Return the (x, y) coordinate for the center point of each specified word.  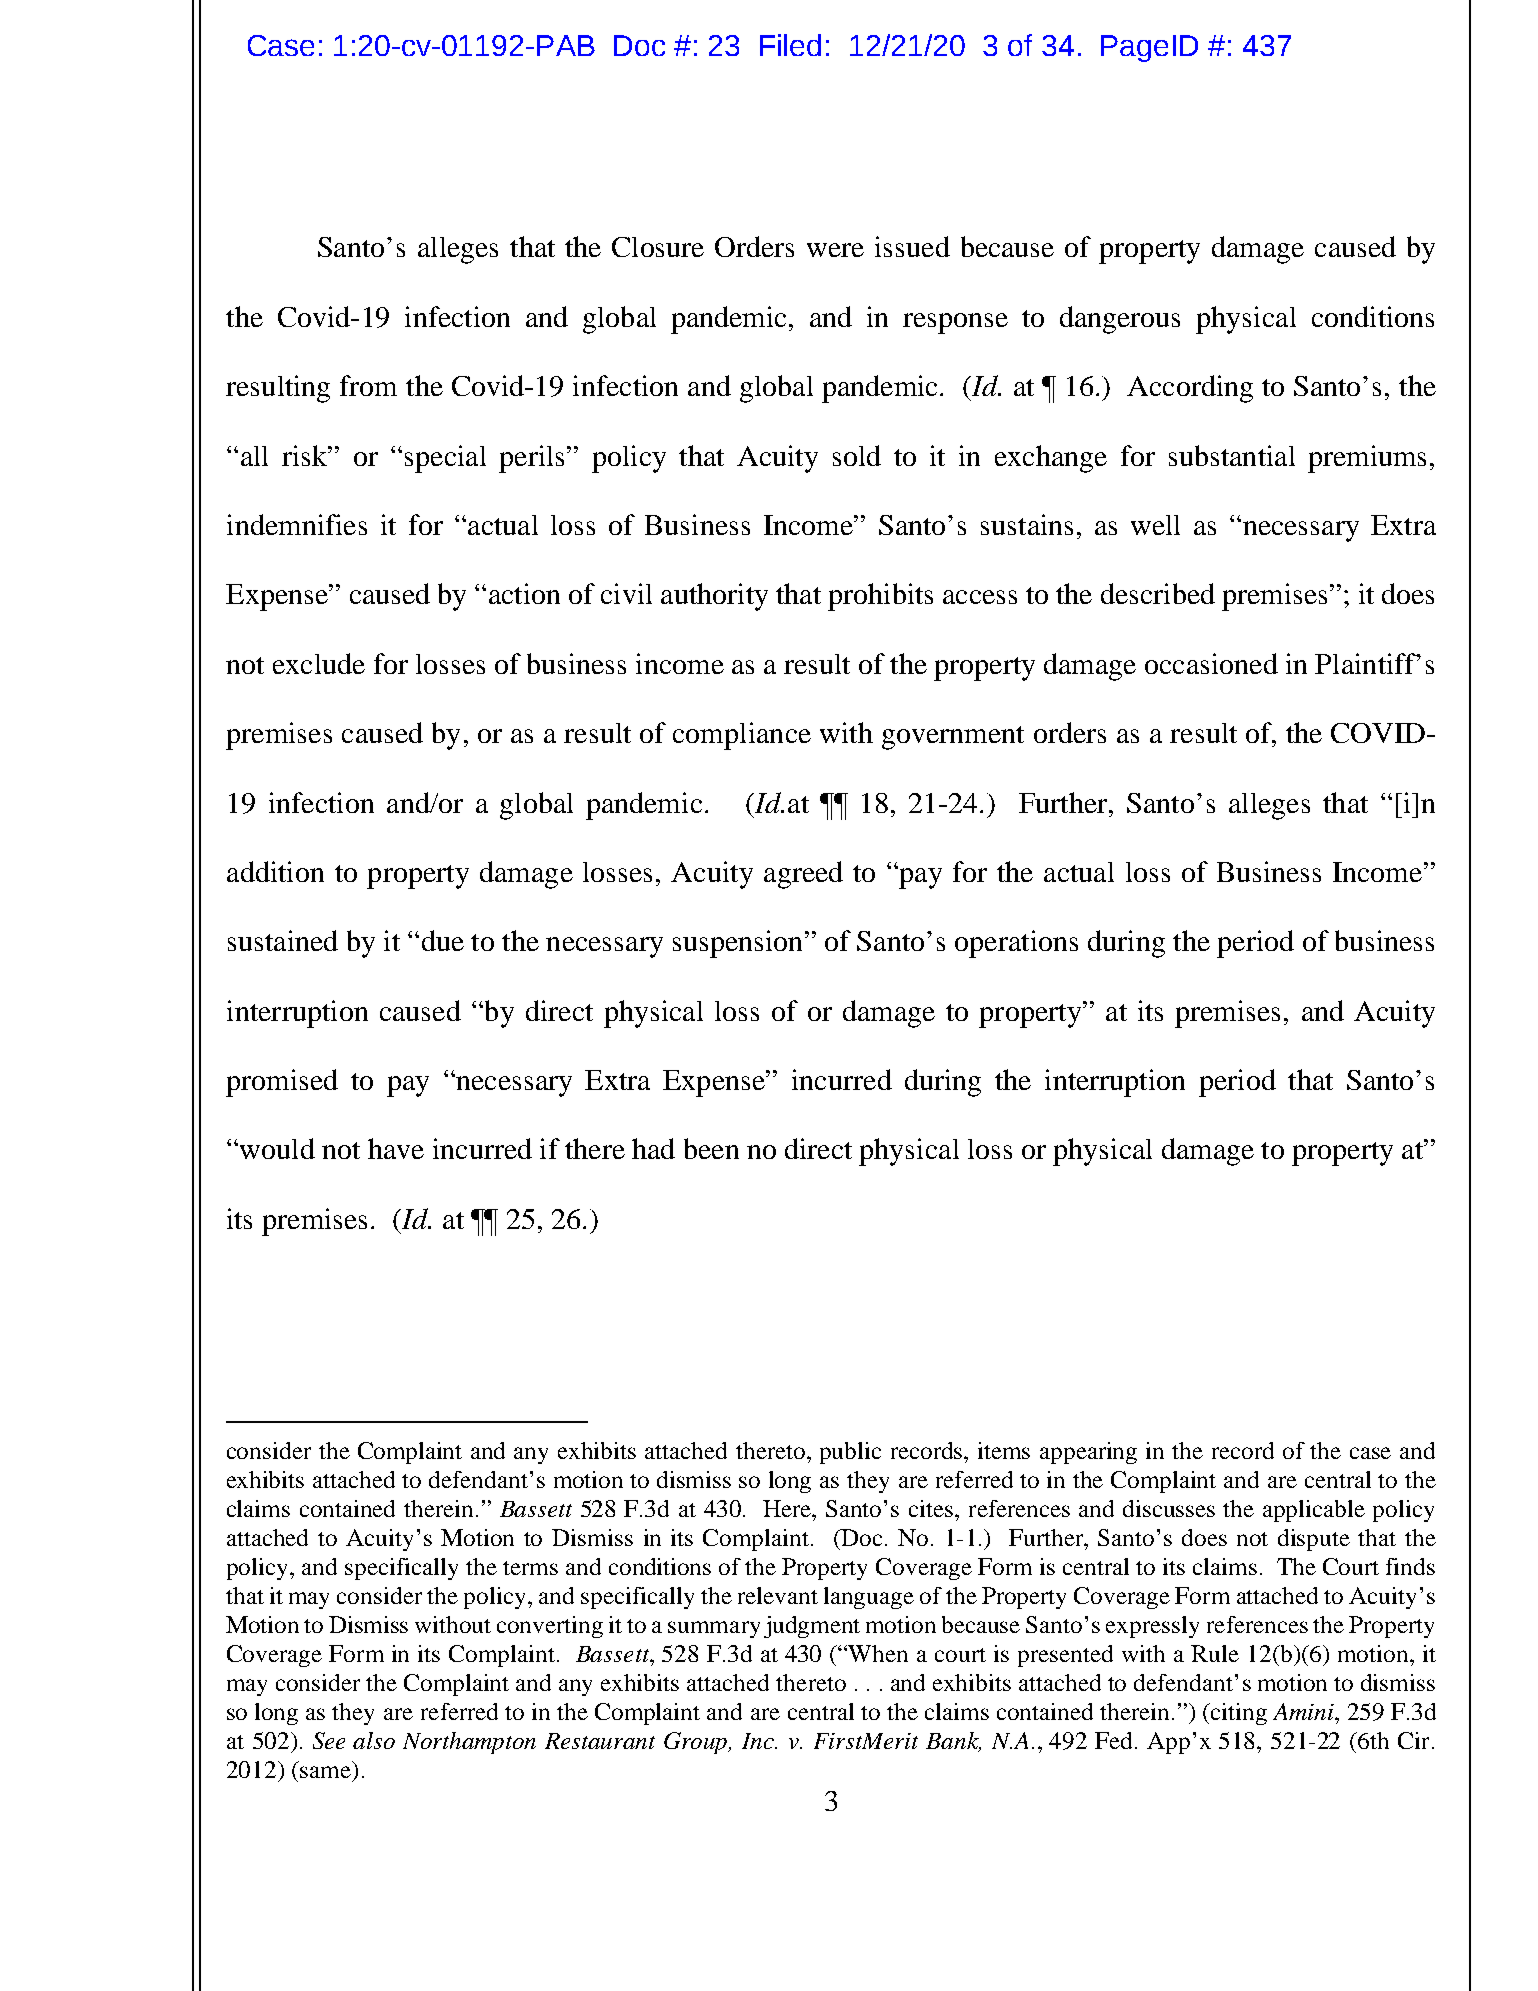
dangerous (1120, 320)
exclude (319, 663)
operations (1016, 944)
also (374, 1740)
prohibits (880, 597)
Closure (658, 247)
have (396, 1148)
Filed (790, 45)
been (711, 1148)
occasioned (1211, 663)
